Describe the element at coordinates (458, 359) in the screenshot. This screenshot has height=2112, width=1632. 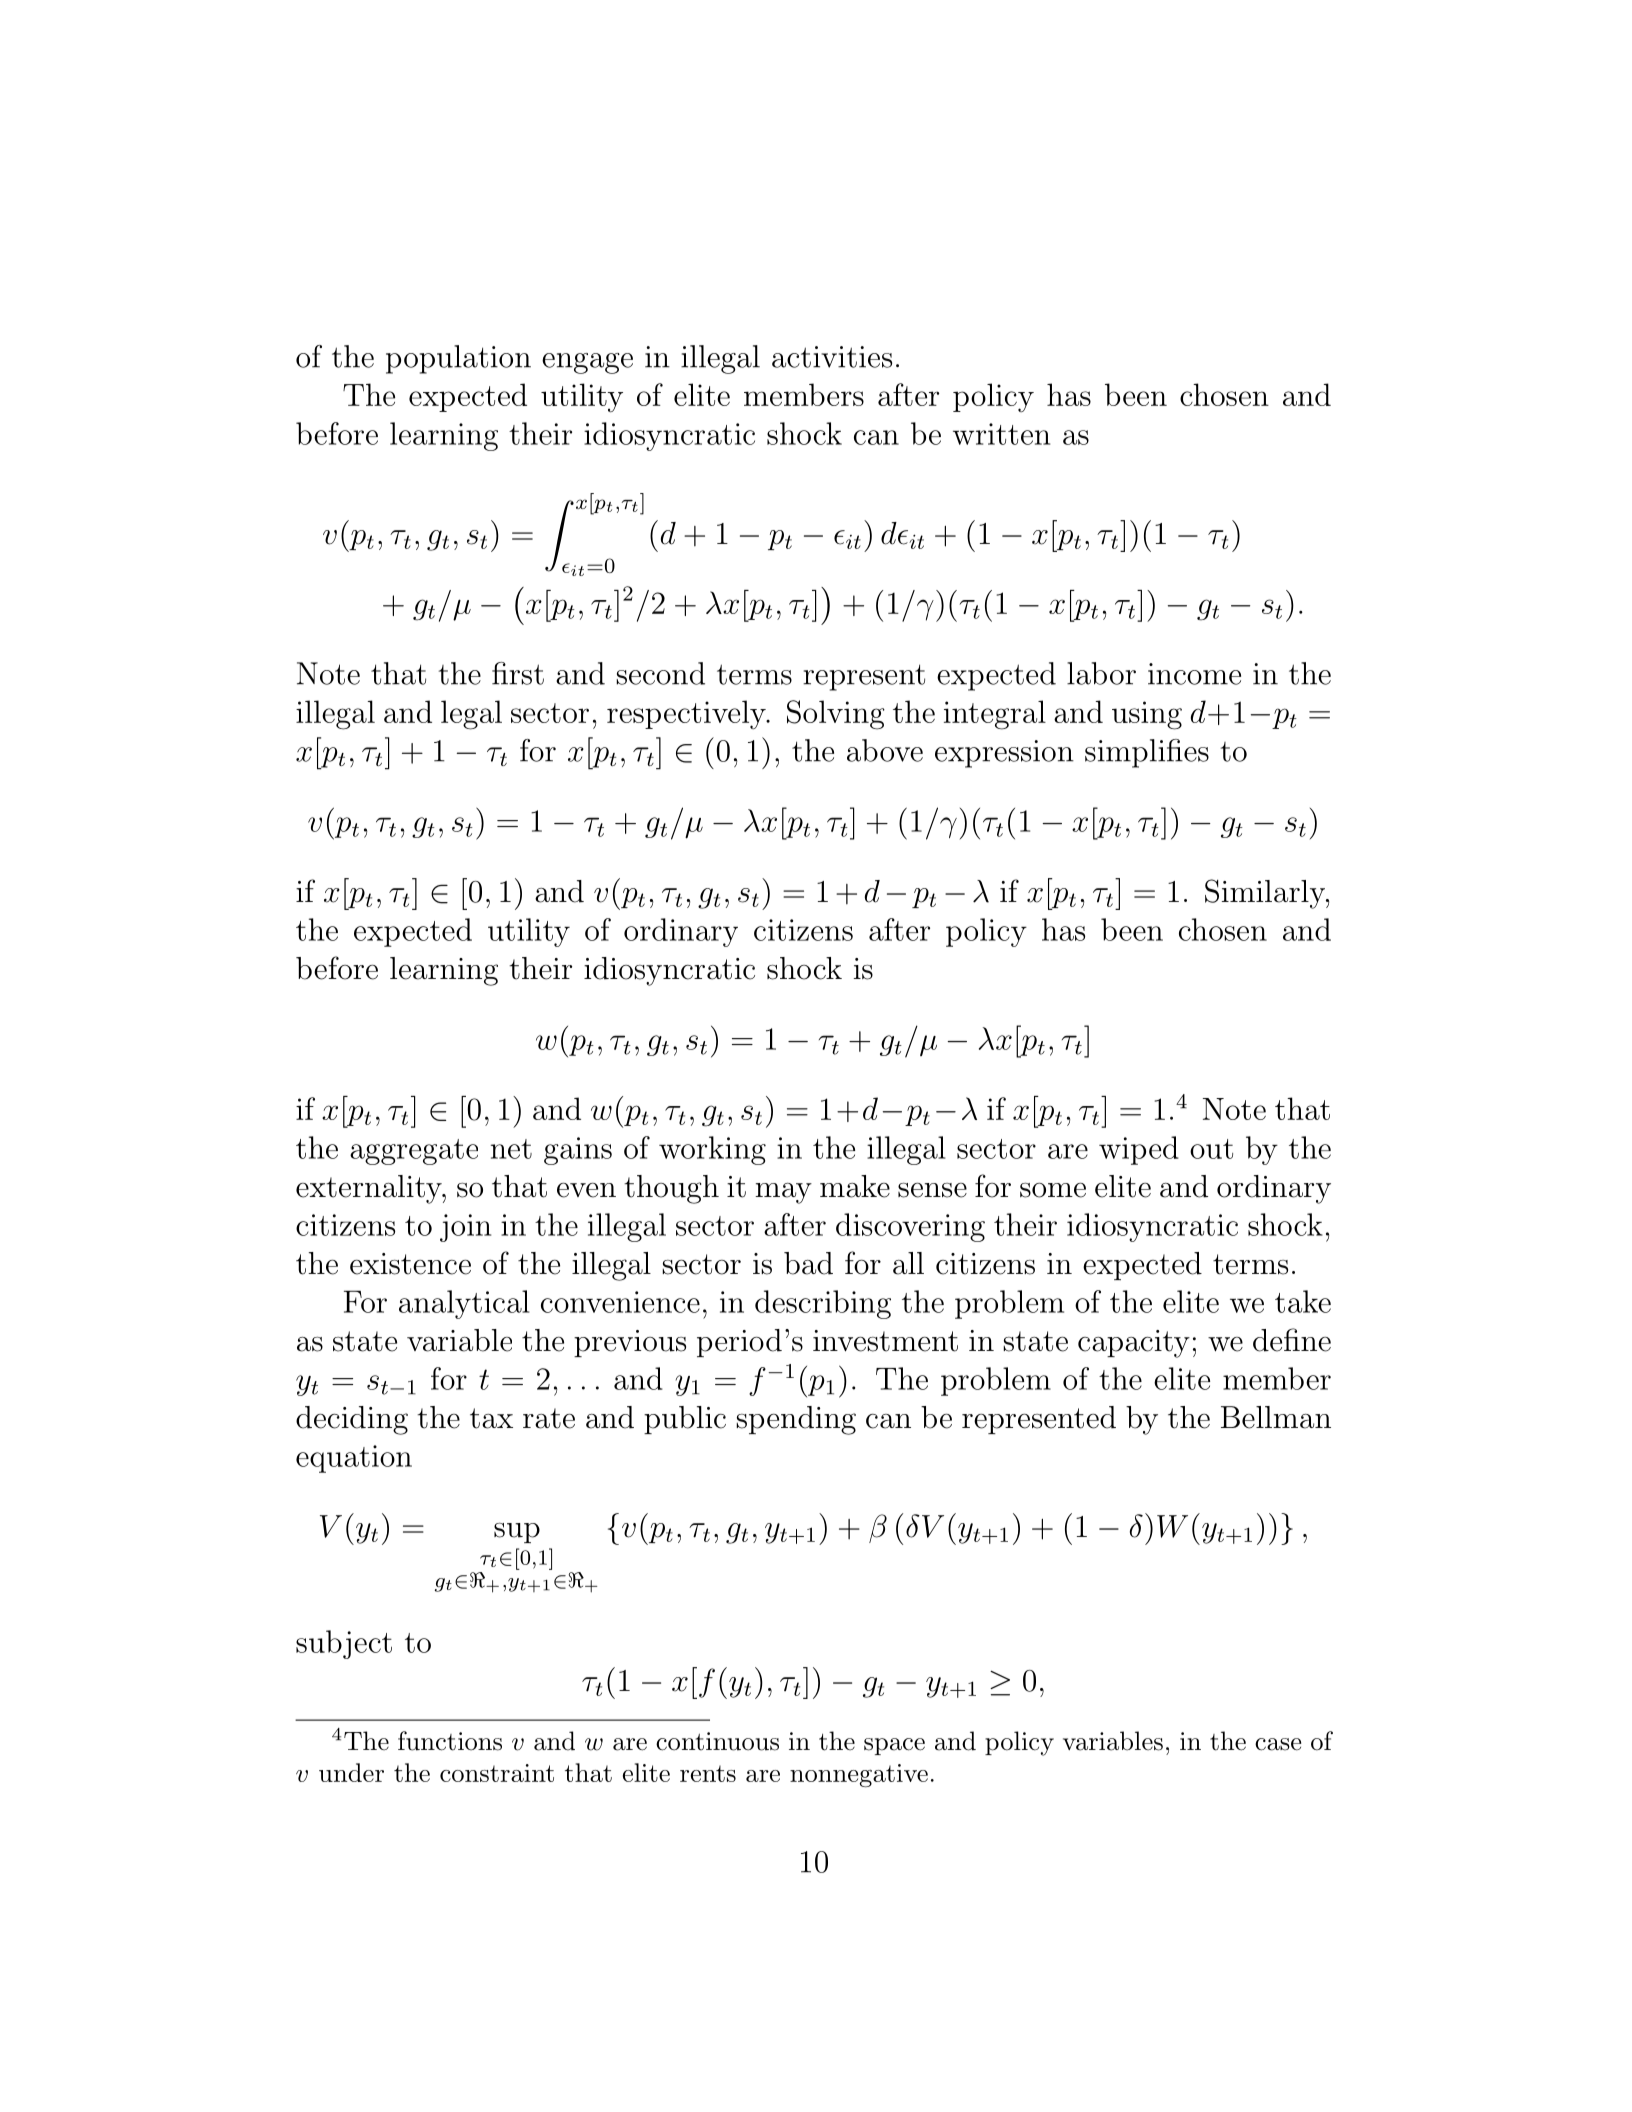
I see `population` at that location.
